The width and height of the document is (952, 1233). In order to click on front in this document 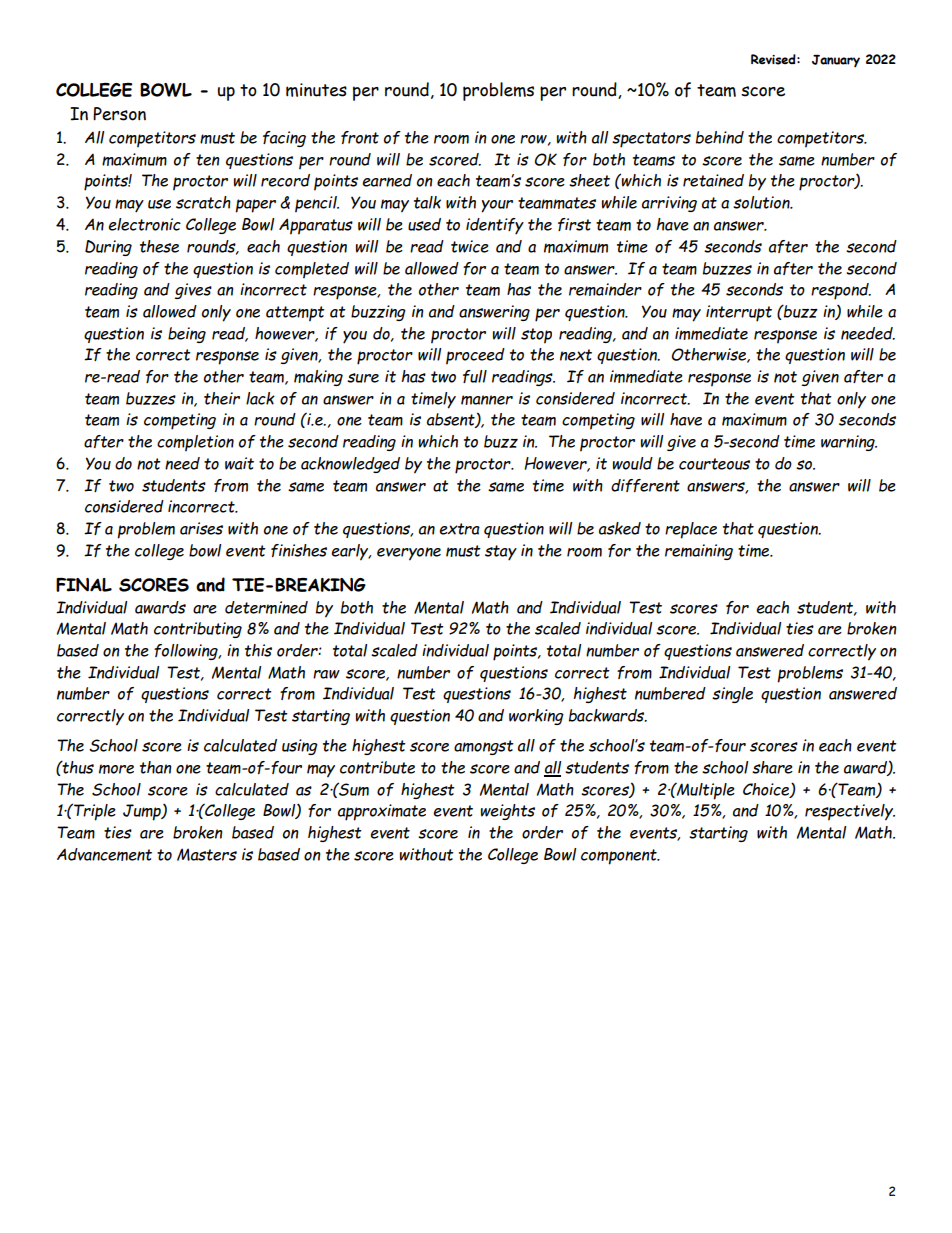, I will do `click(360, 137)`.
